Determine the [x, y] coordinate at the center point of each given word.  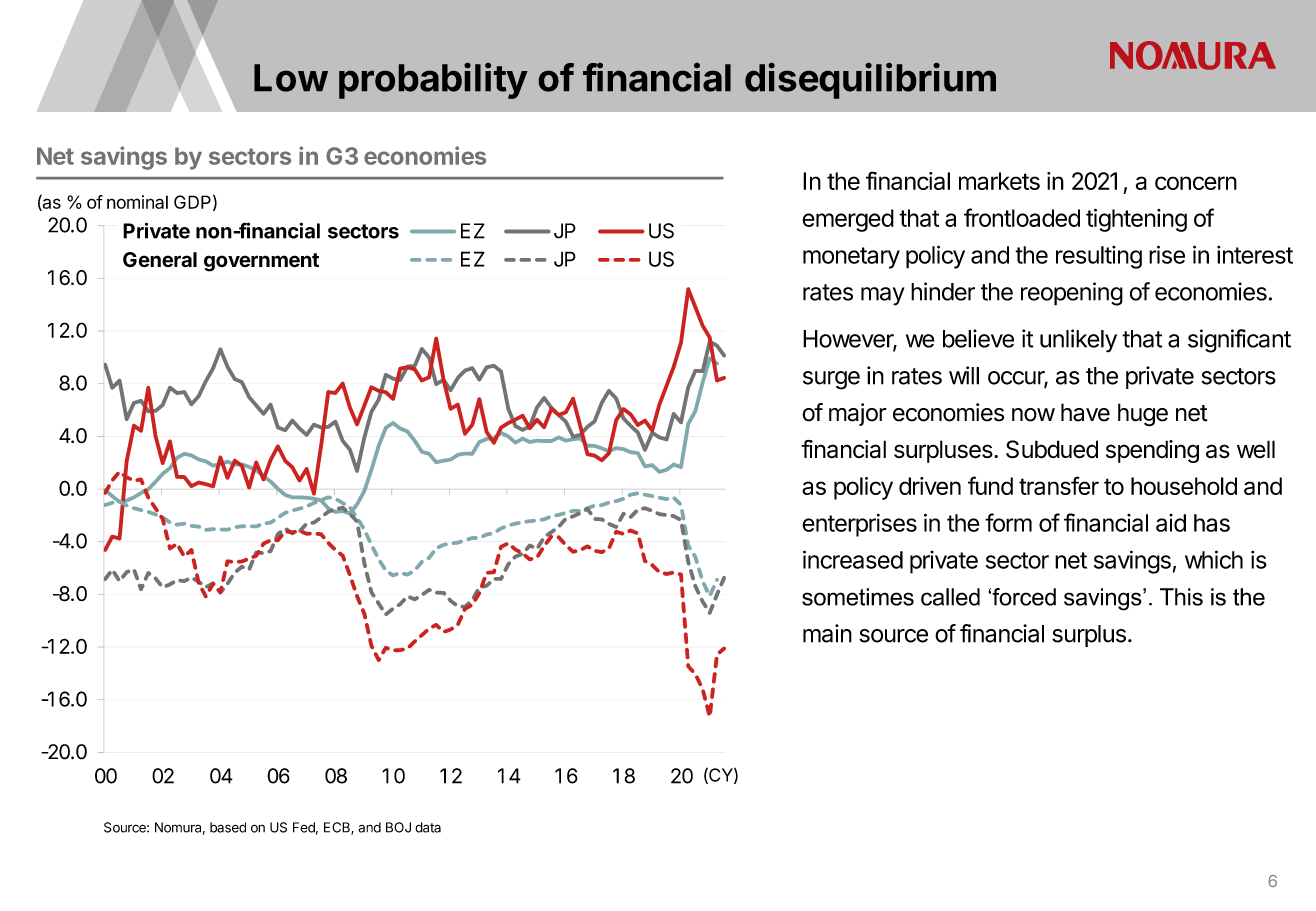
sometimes [858, 597]
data [428, 827]
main [827, 633]
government [261, 262]
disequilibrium [870, 81]
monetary [851, 258]
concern [1196, 183]
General [160, 260]
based [228, 827]
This [1181, 597]
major [858, 414]
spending [1152, 451]
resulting [1099, 257]
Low [291, 78]
